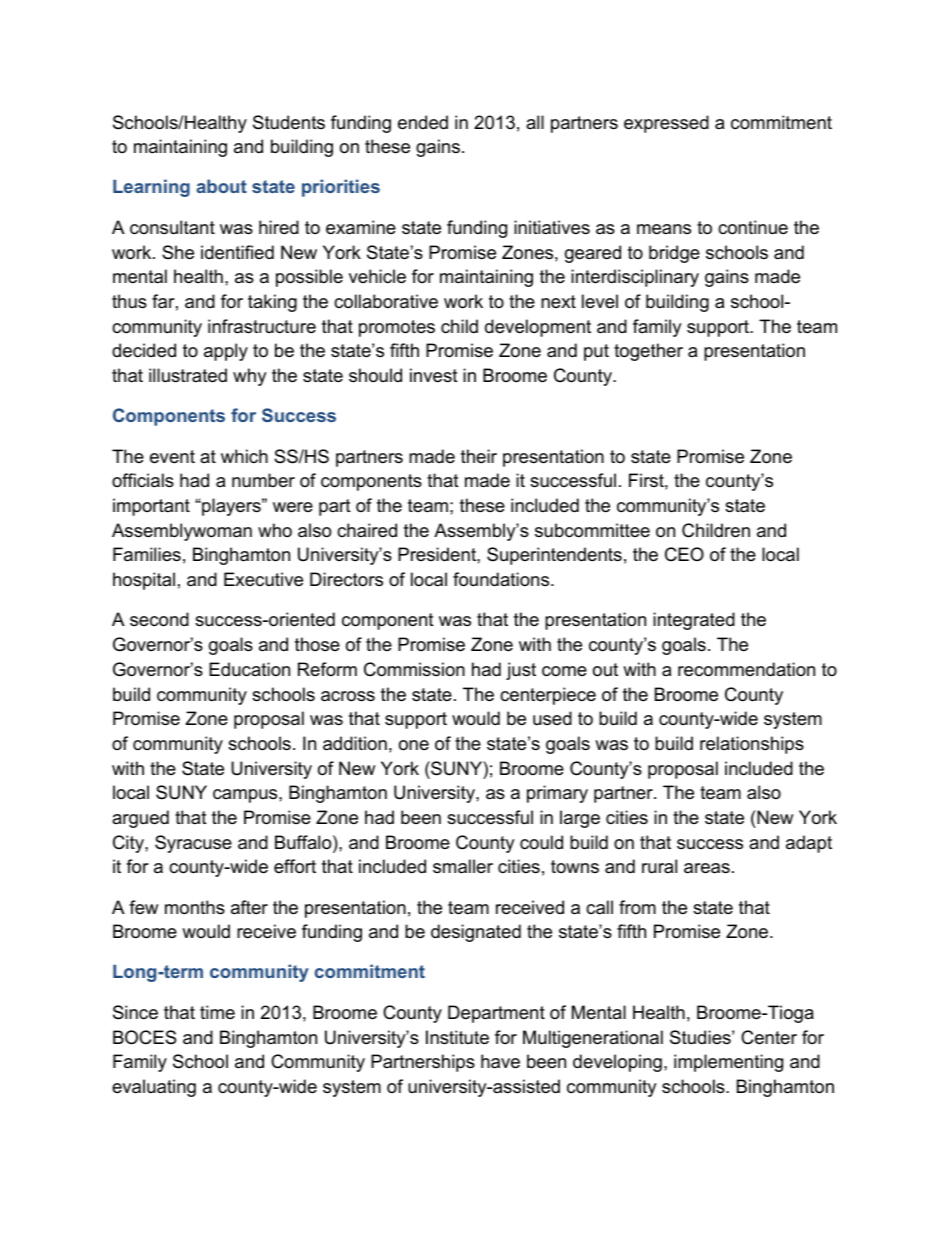 This screenshot has height=1233, width=952. Describe the element at coordinates (666, 124) in the screenshot. I see `expressed` at that location.
